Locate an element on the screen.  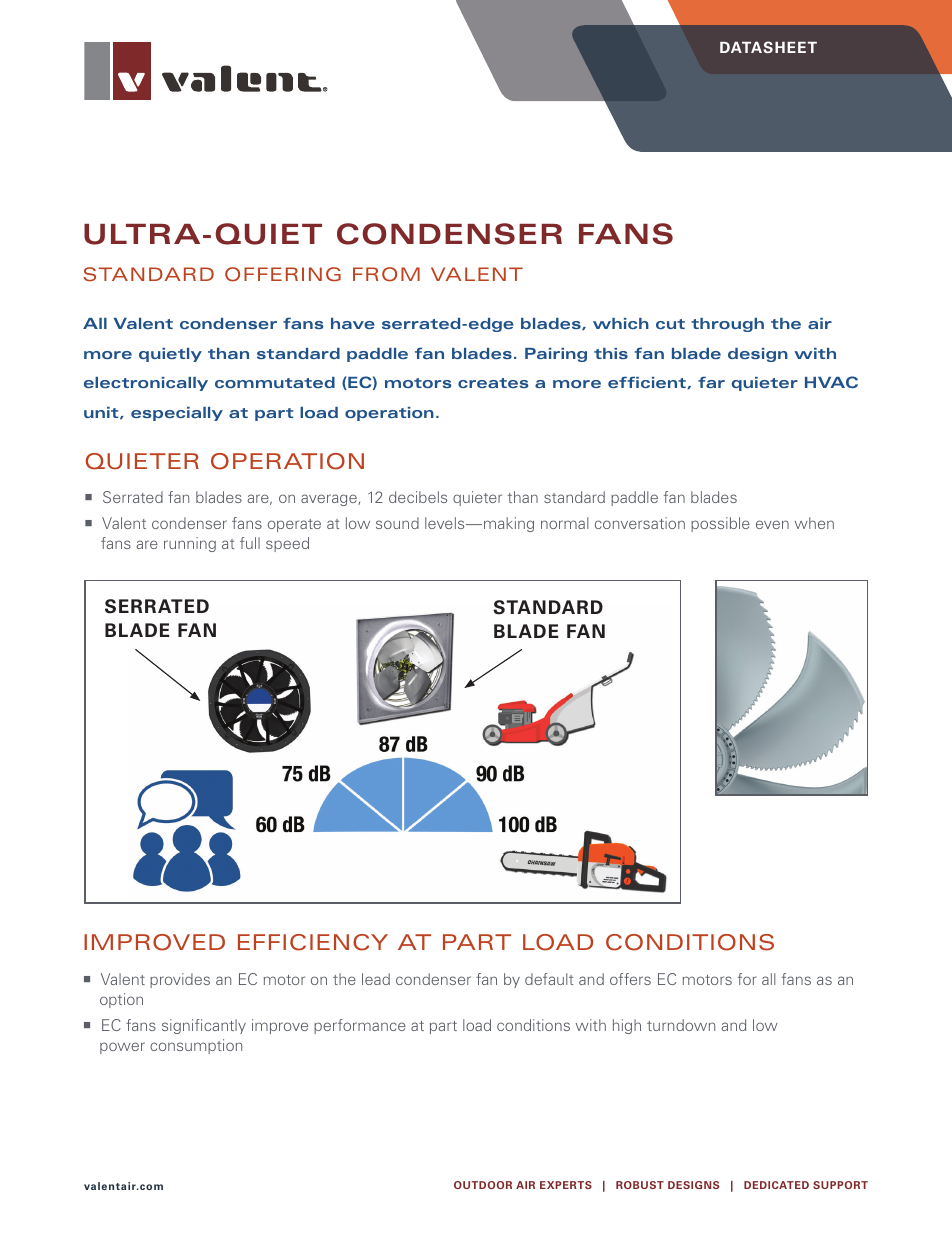
default is located at coordinates (549, 979).
